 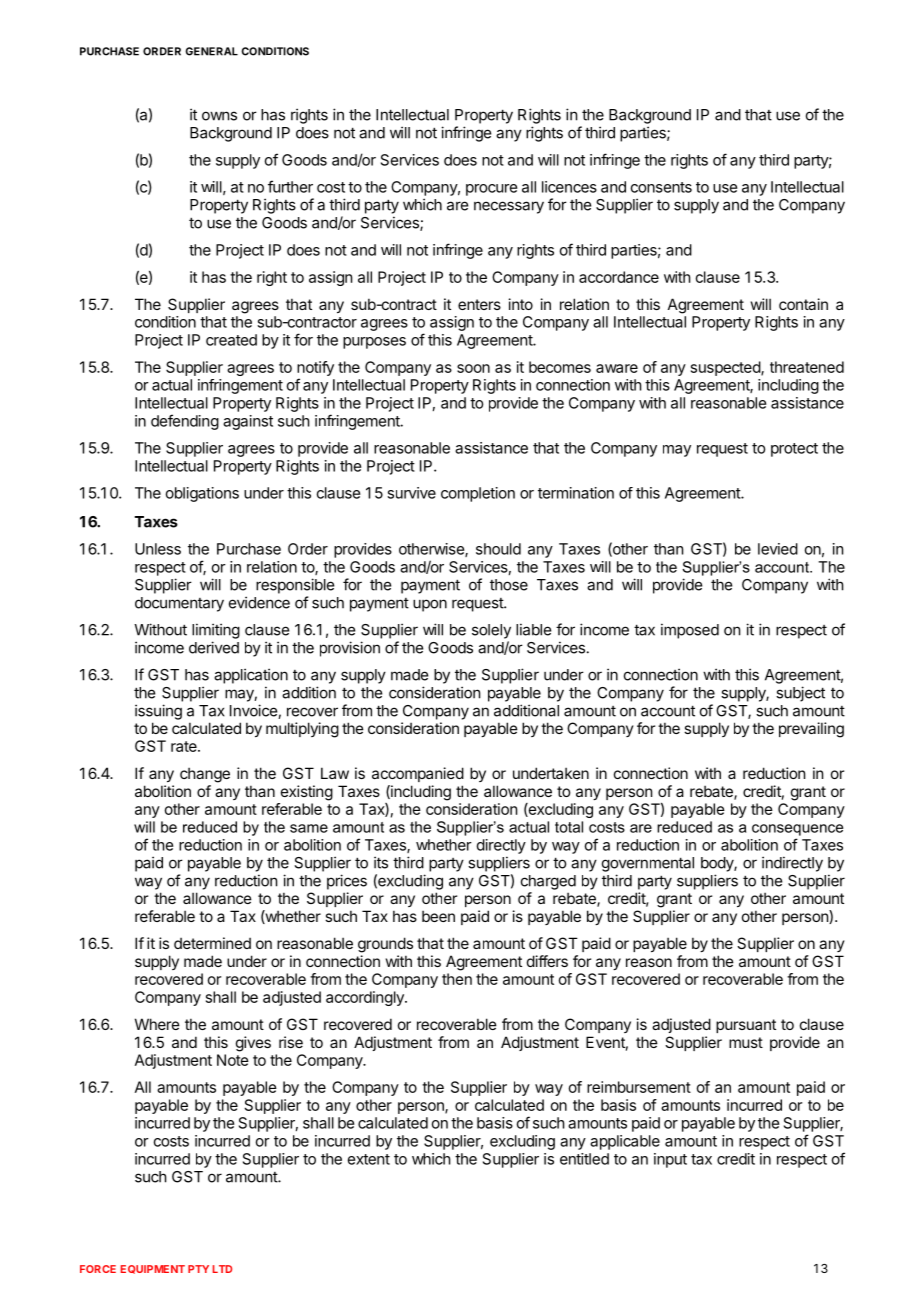 What do you see at coordinates (491, 190) in the image?
I see `procure` at bounding box center [491, 190].
